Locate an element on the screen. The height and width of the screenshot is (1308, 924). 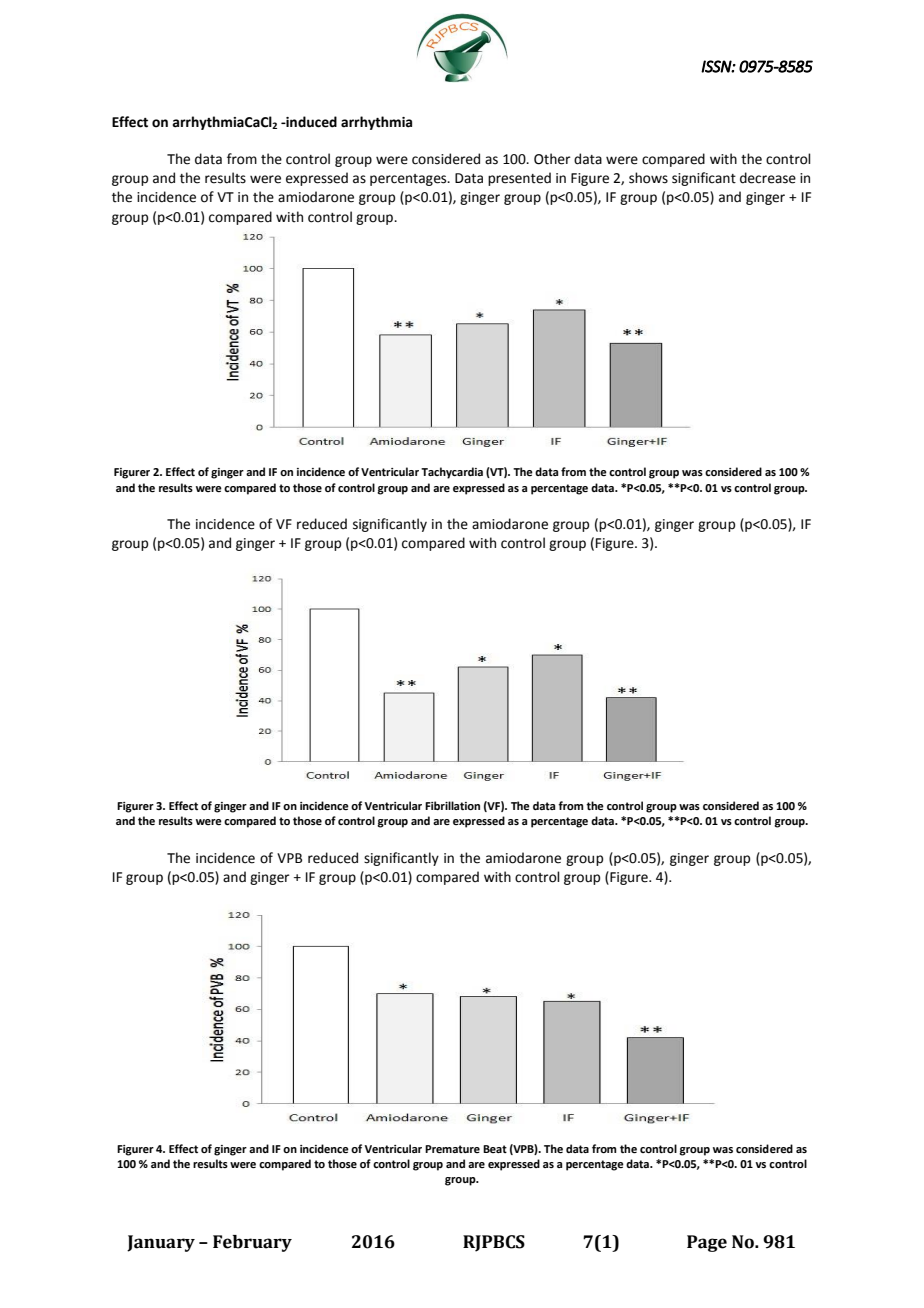
Beat is located at coordinates (495, 1149).
